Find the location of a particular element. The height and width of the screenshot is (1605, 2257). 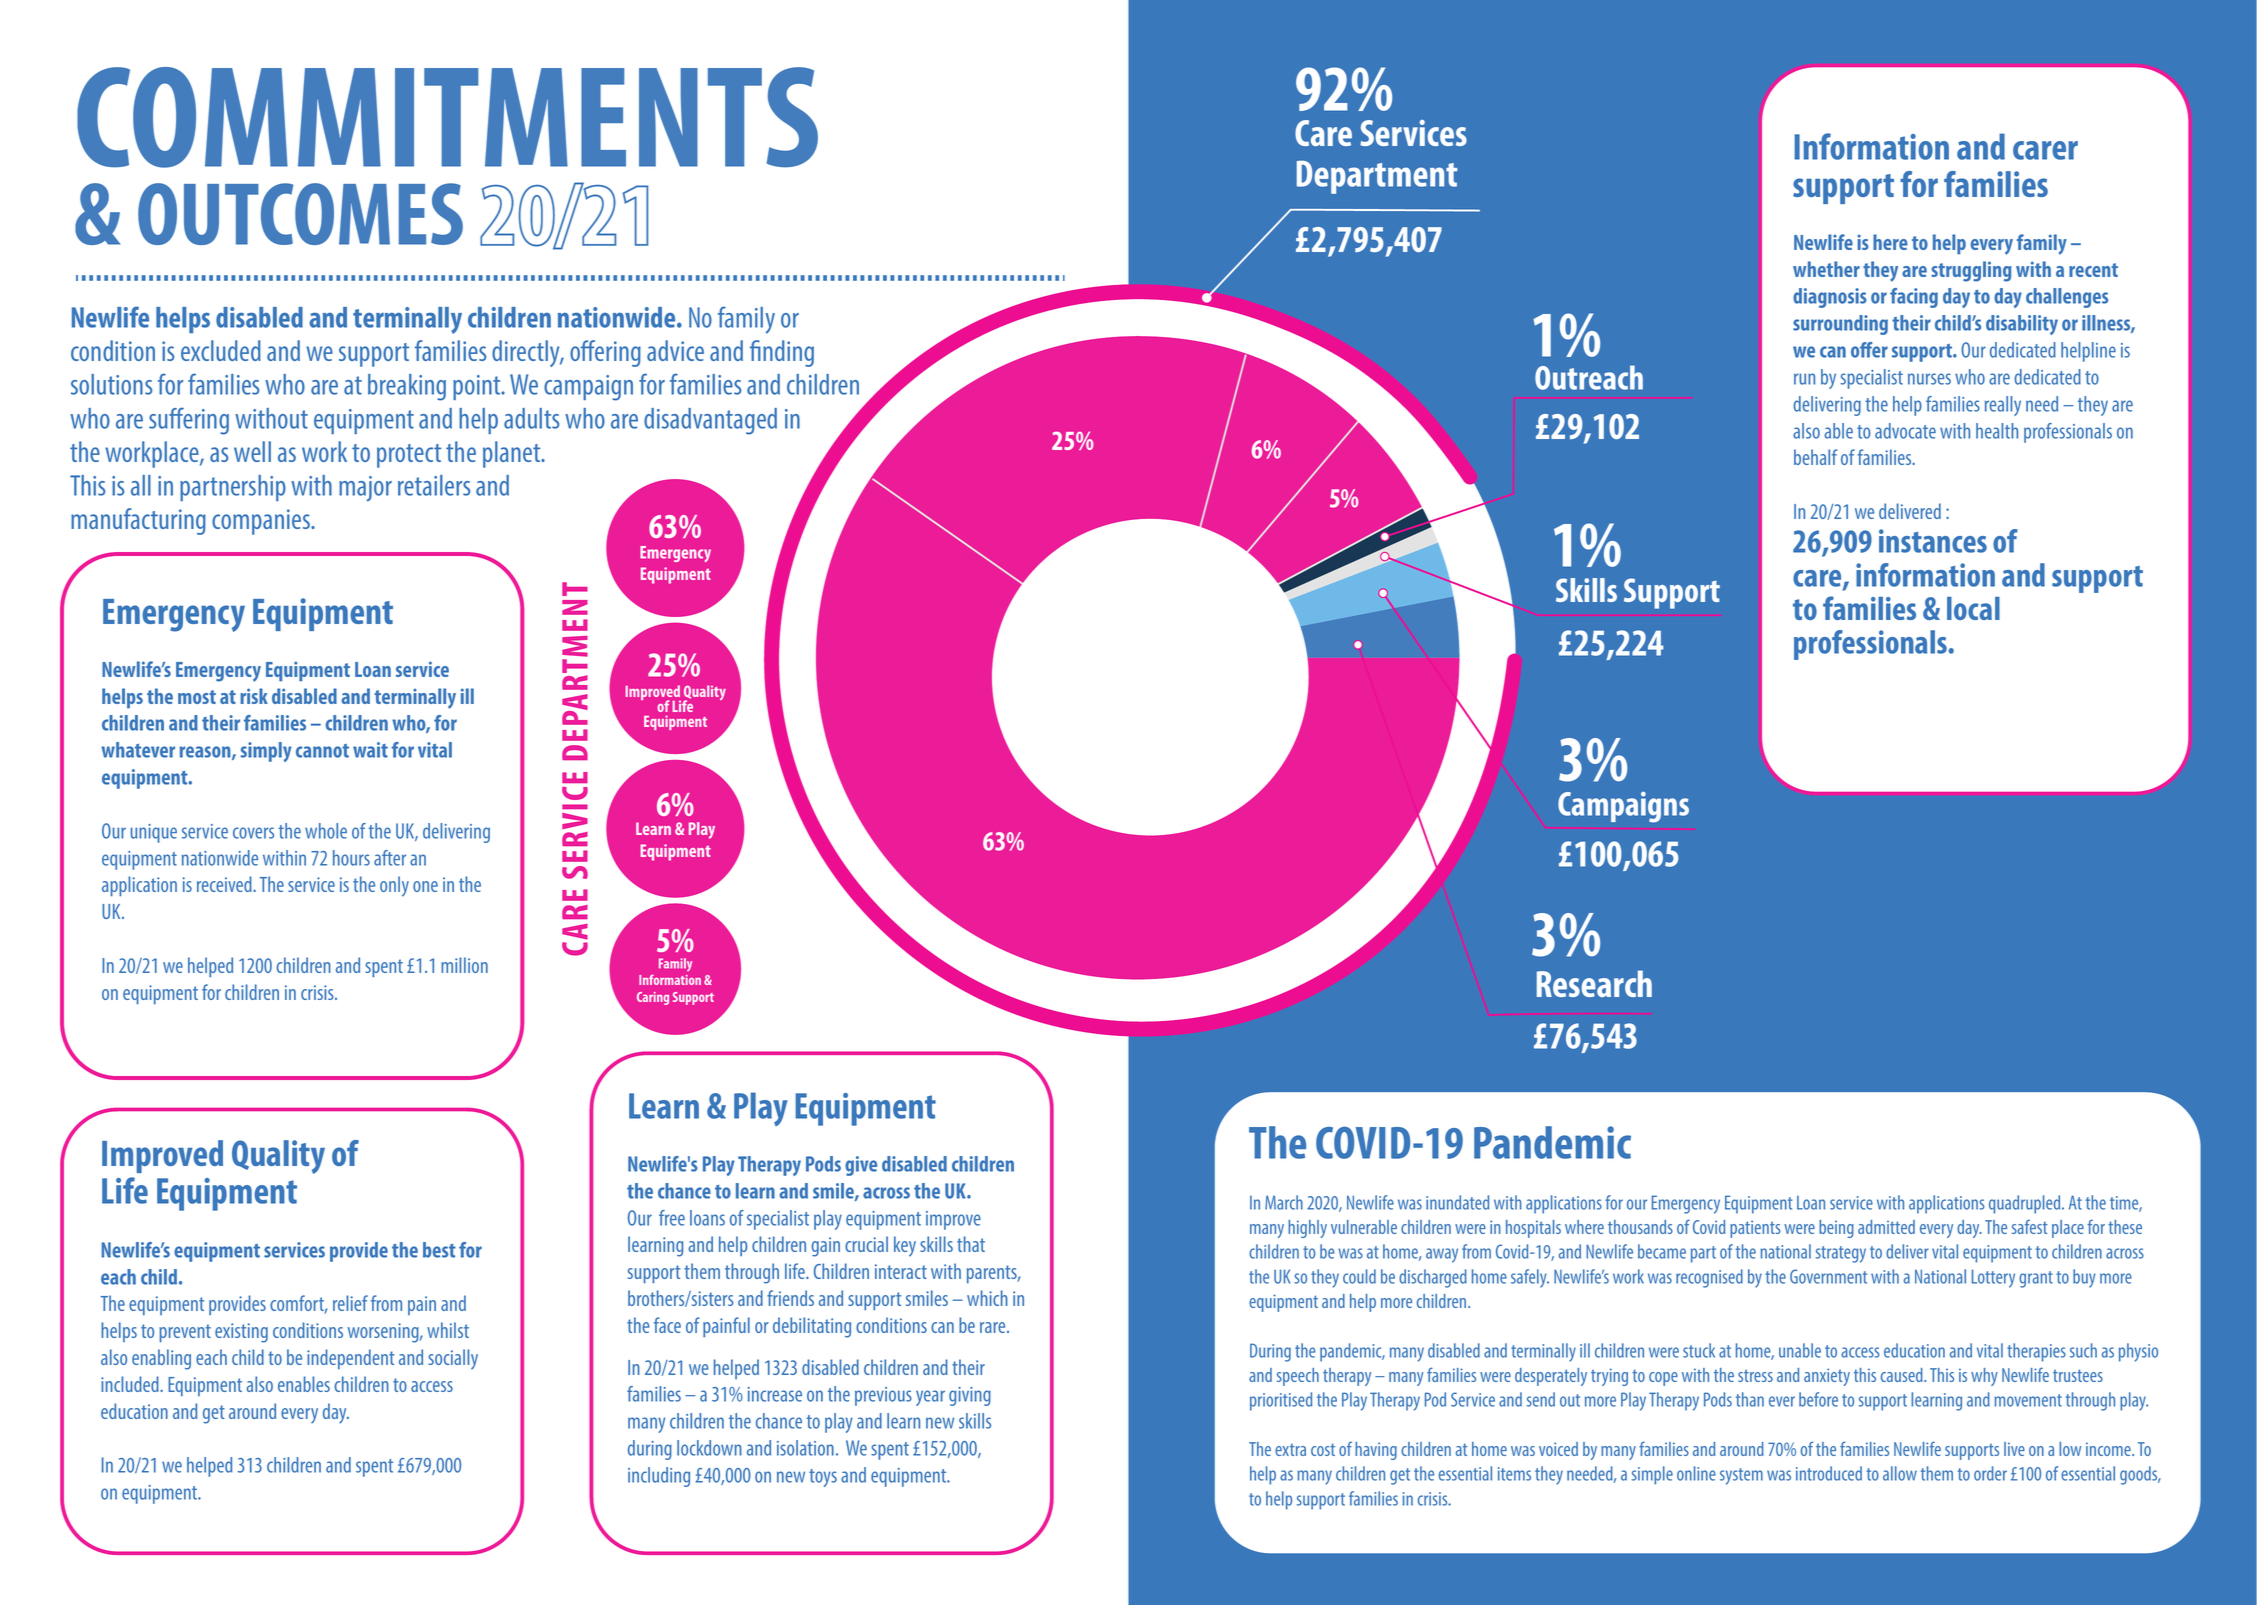

advice is located at coordinates (675, 350).
